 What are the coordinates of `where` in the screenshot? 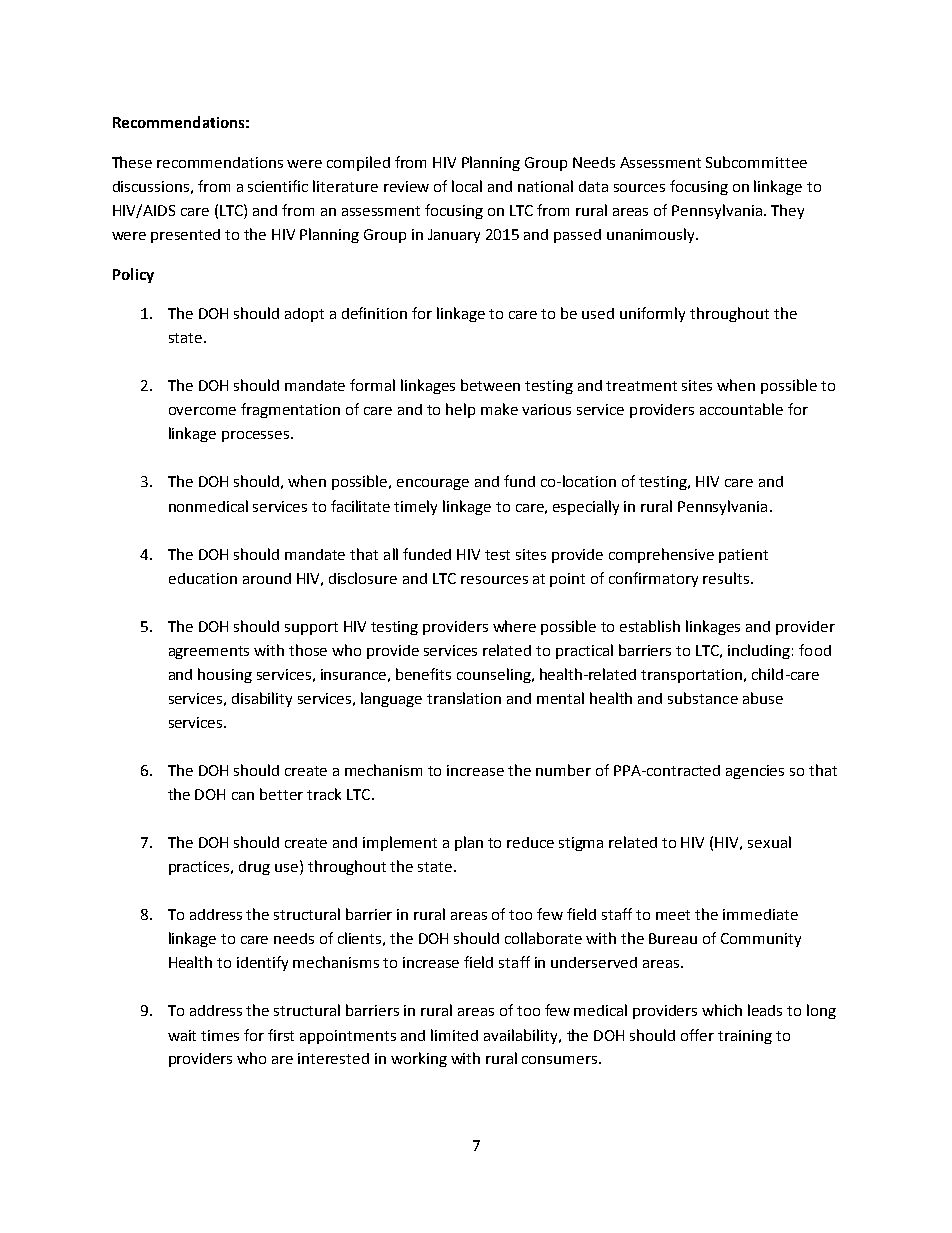 It's located at (514, 626).
